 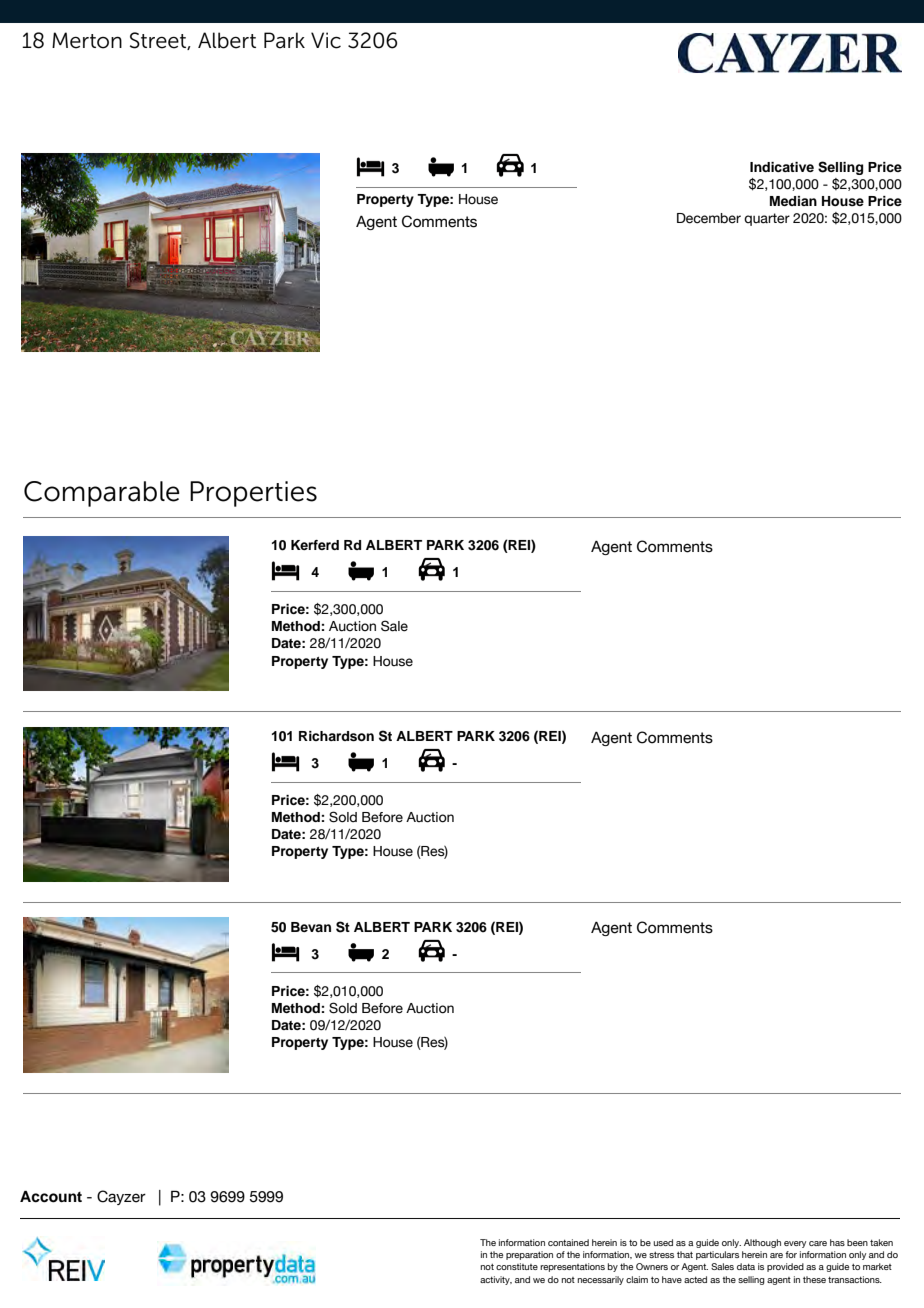 What do you see at coordinates (311, 927) in the screenshot?
I see `Bevan` at bounding box center [311, 927].
